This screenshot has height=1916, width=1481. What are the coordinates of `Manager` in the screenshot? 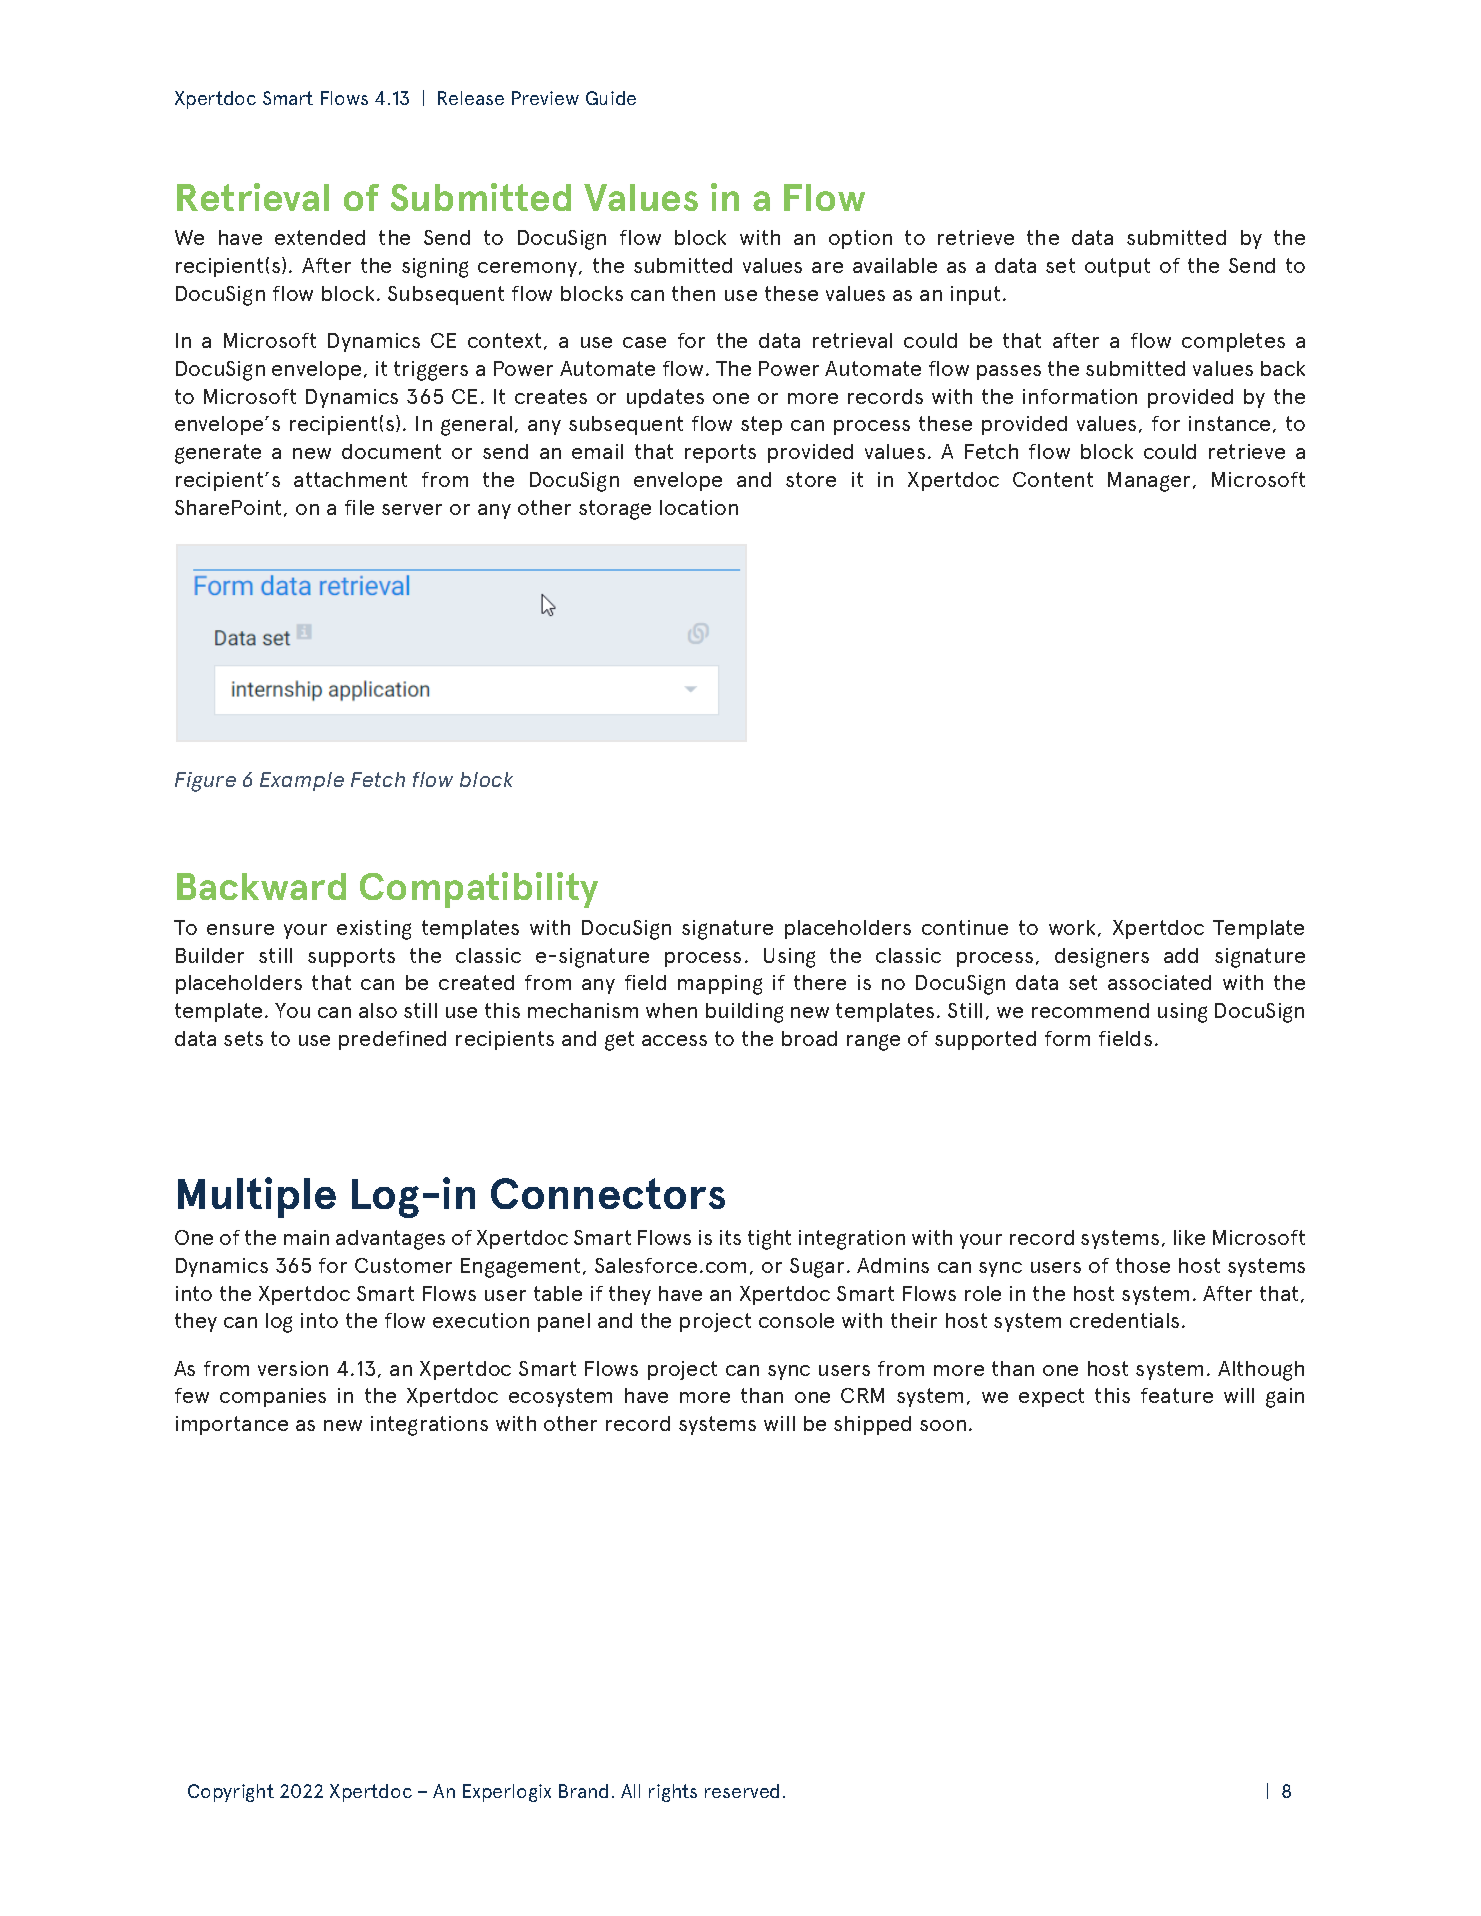 It's located at (1149, 482).
